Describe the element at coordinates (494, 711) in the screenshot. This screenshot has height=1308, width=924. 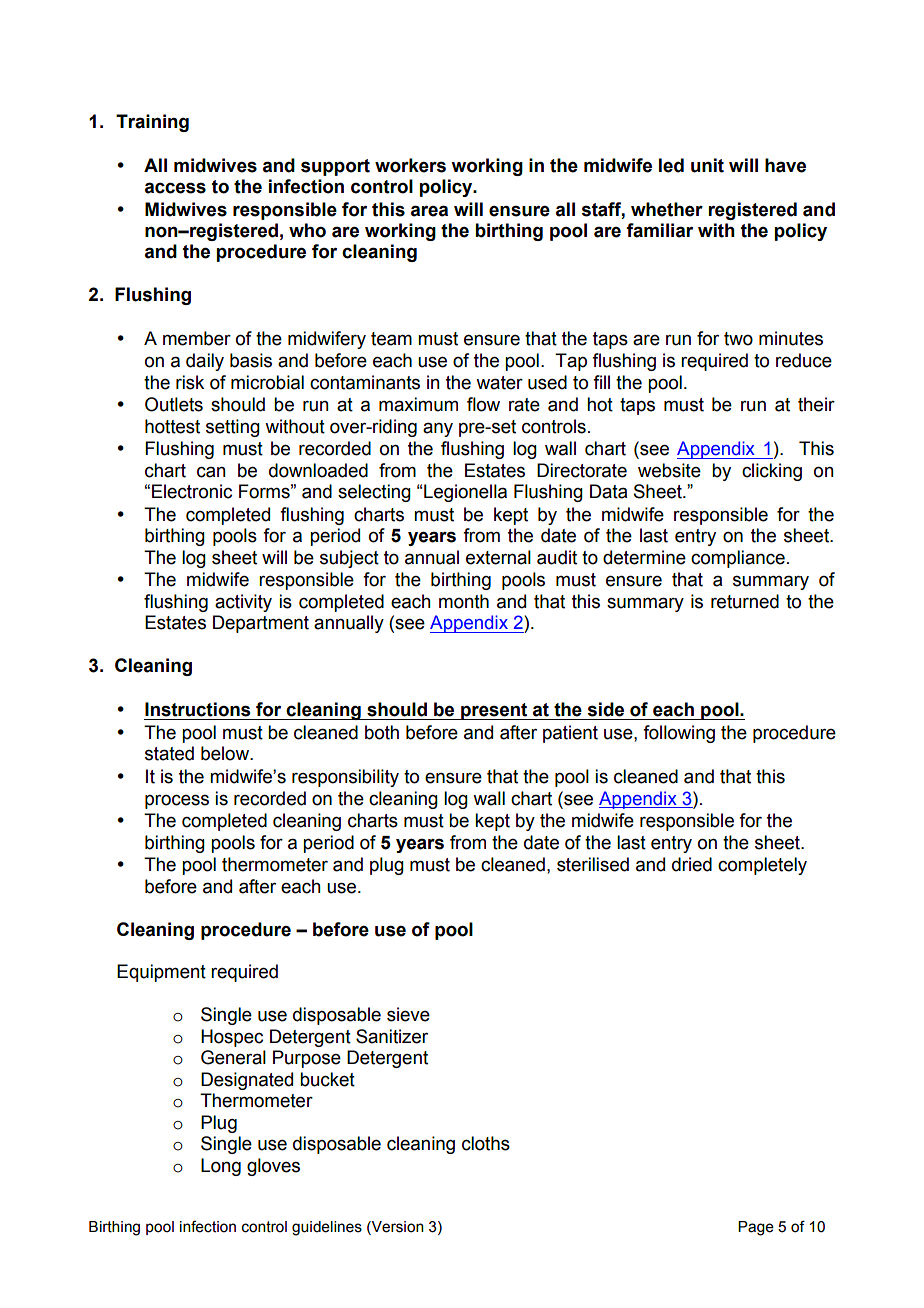
I see `present` at that location.
